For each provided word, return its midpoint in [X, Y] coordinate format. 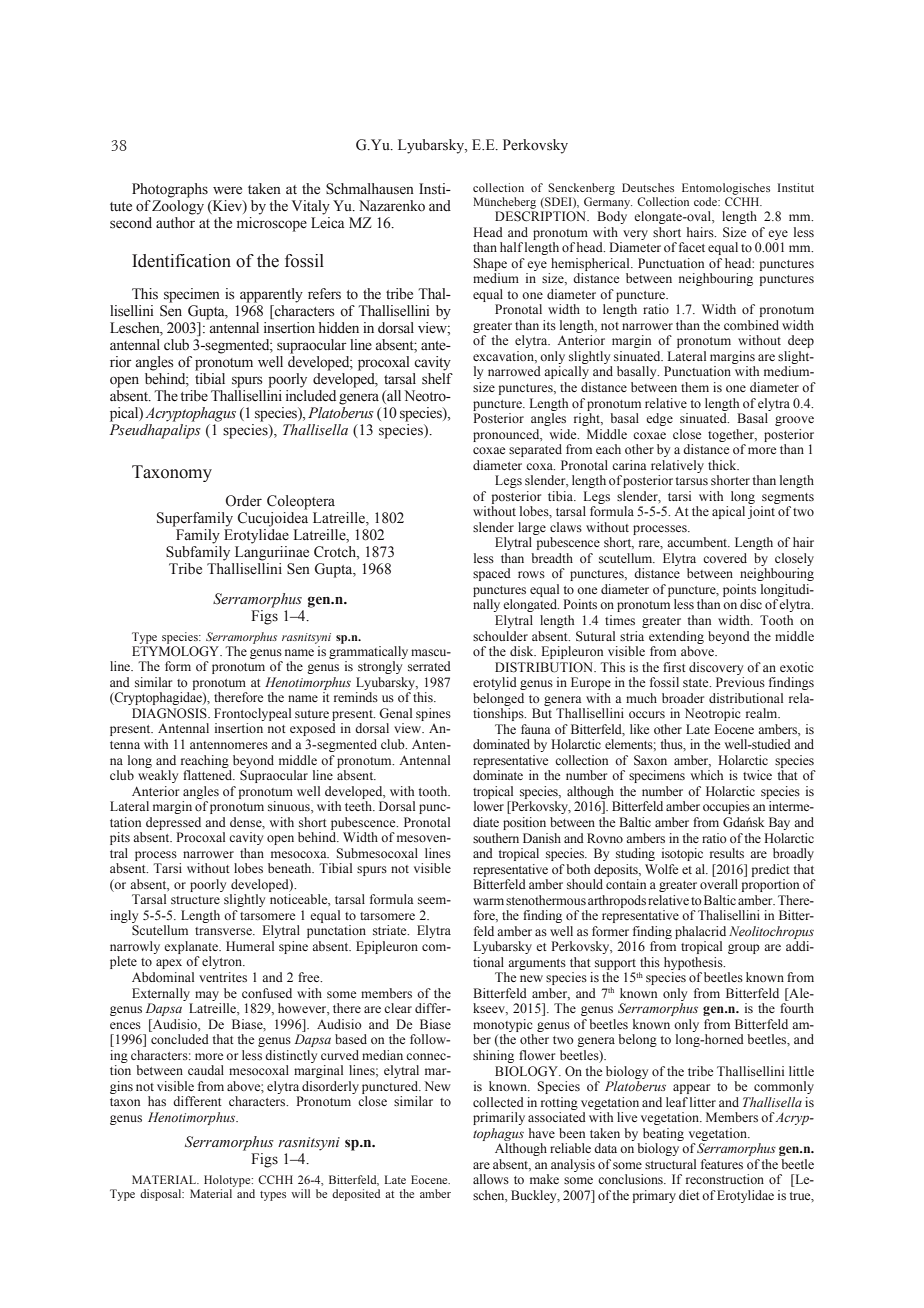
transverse [224, 931]
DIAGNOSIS [170, 713]
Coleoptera [301, 502]
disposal [162, 1195]
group [744, 949]
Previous [740, 682]
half [511, 247]
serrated [429, 666]
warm [488, 901]
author [175, 223]
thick [723, 465]
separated [535, 450]
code [706, 201]
